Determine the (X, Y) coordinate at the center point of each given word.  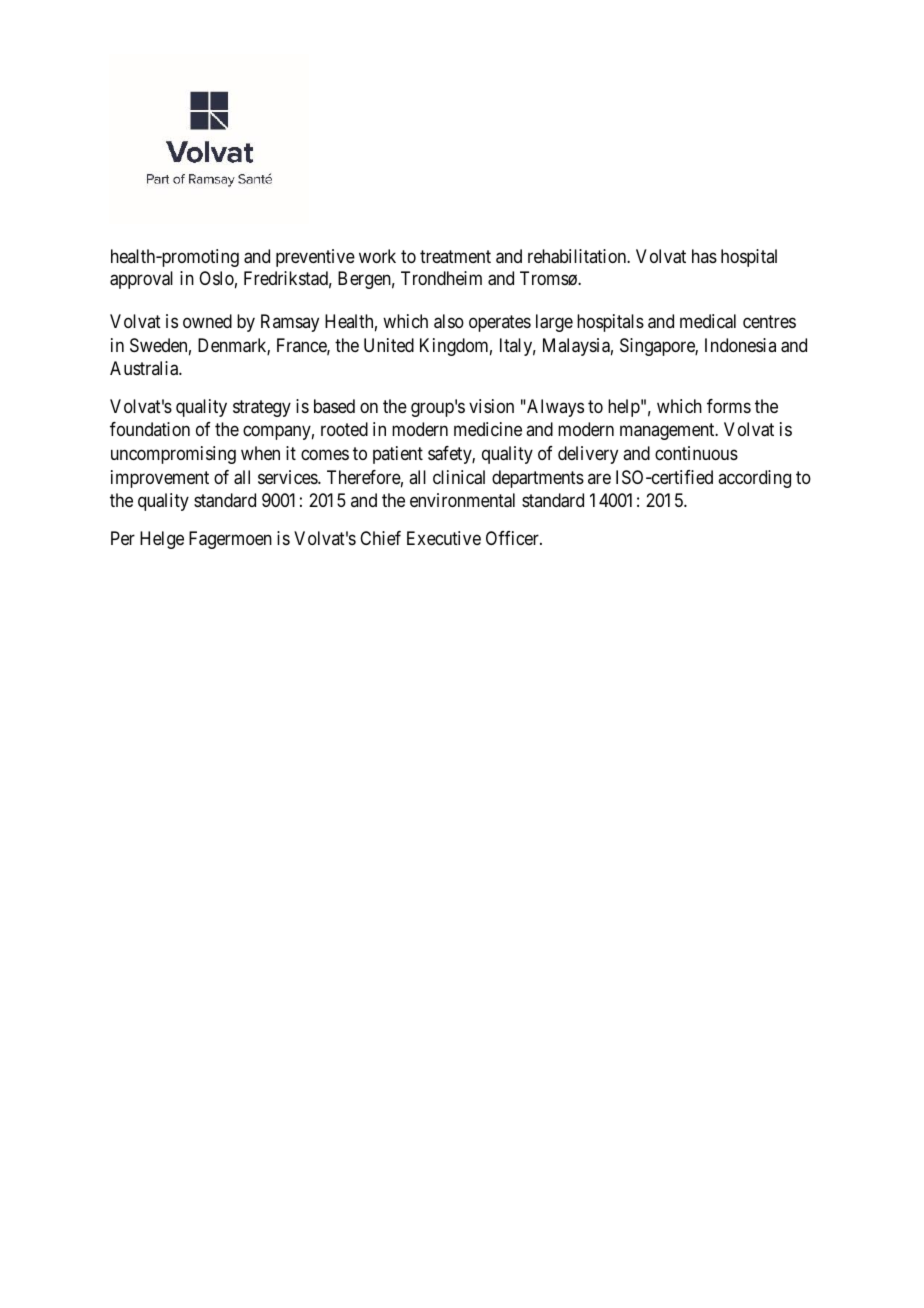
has (704, 256)
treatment (455, 257)
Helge (162, 540)
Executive (444, 538)
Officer (513, 538)
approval (141, 280)
